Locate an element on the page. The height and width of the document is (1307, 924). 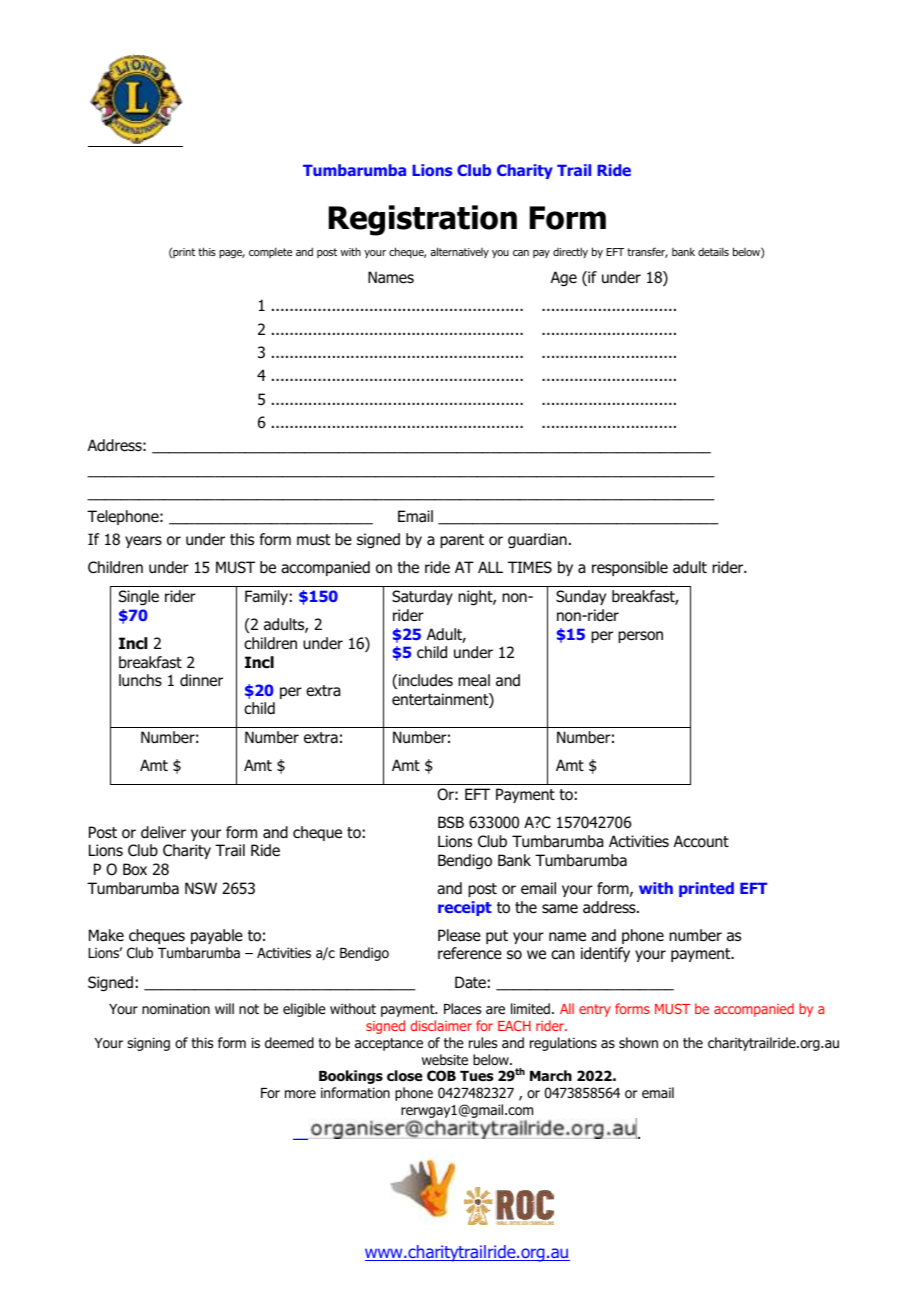
directly is located at coordinates (570, 252).
